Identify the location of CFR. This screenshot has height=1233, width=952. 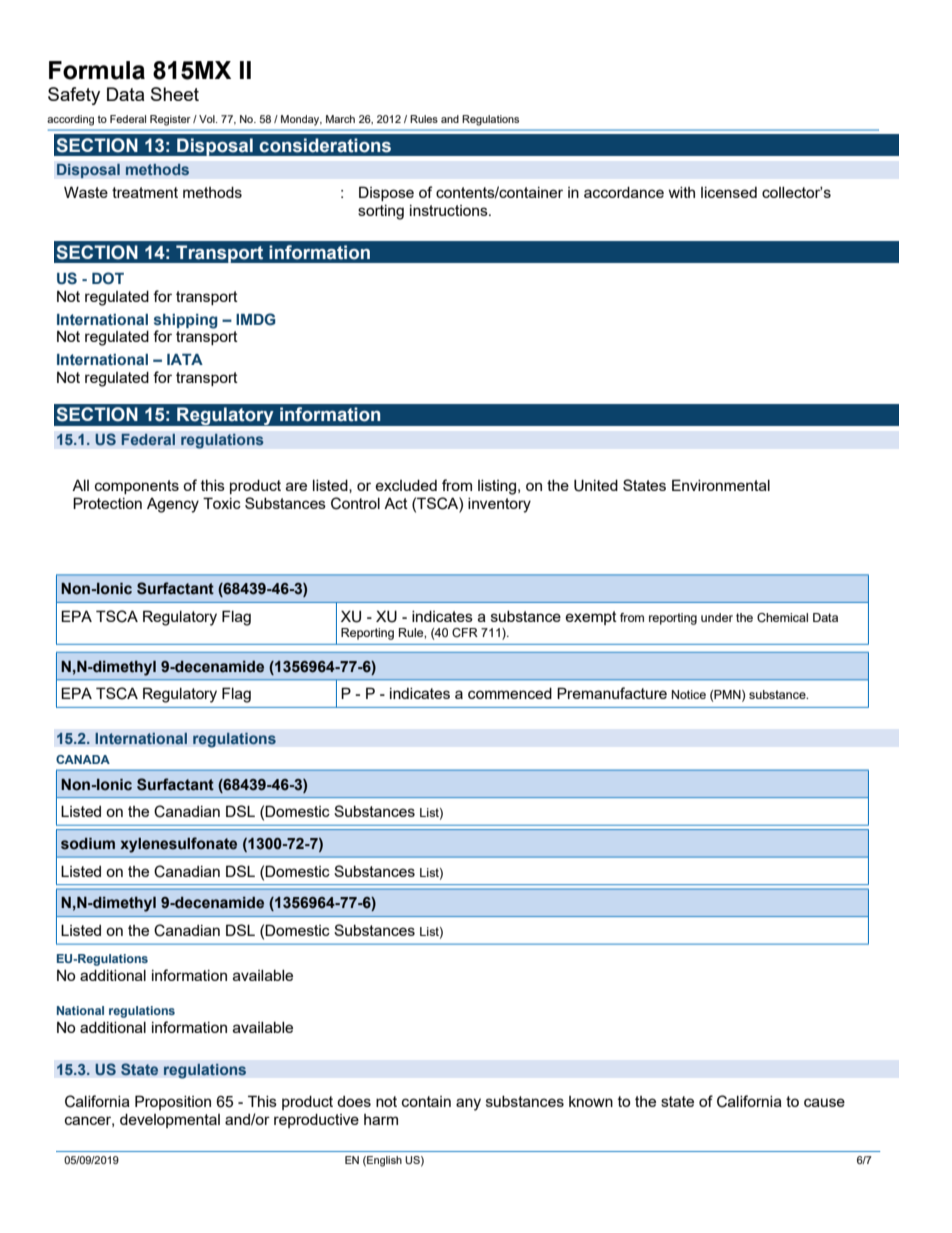
(465, 632).
